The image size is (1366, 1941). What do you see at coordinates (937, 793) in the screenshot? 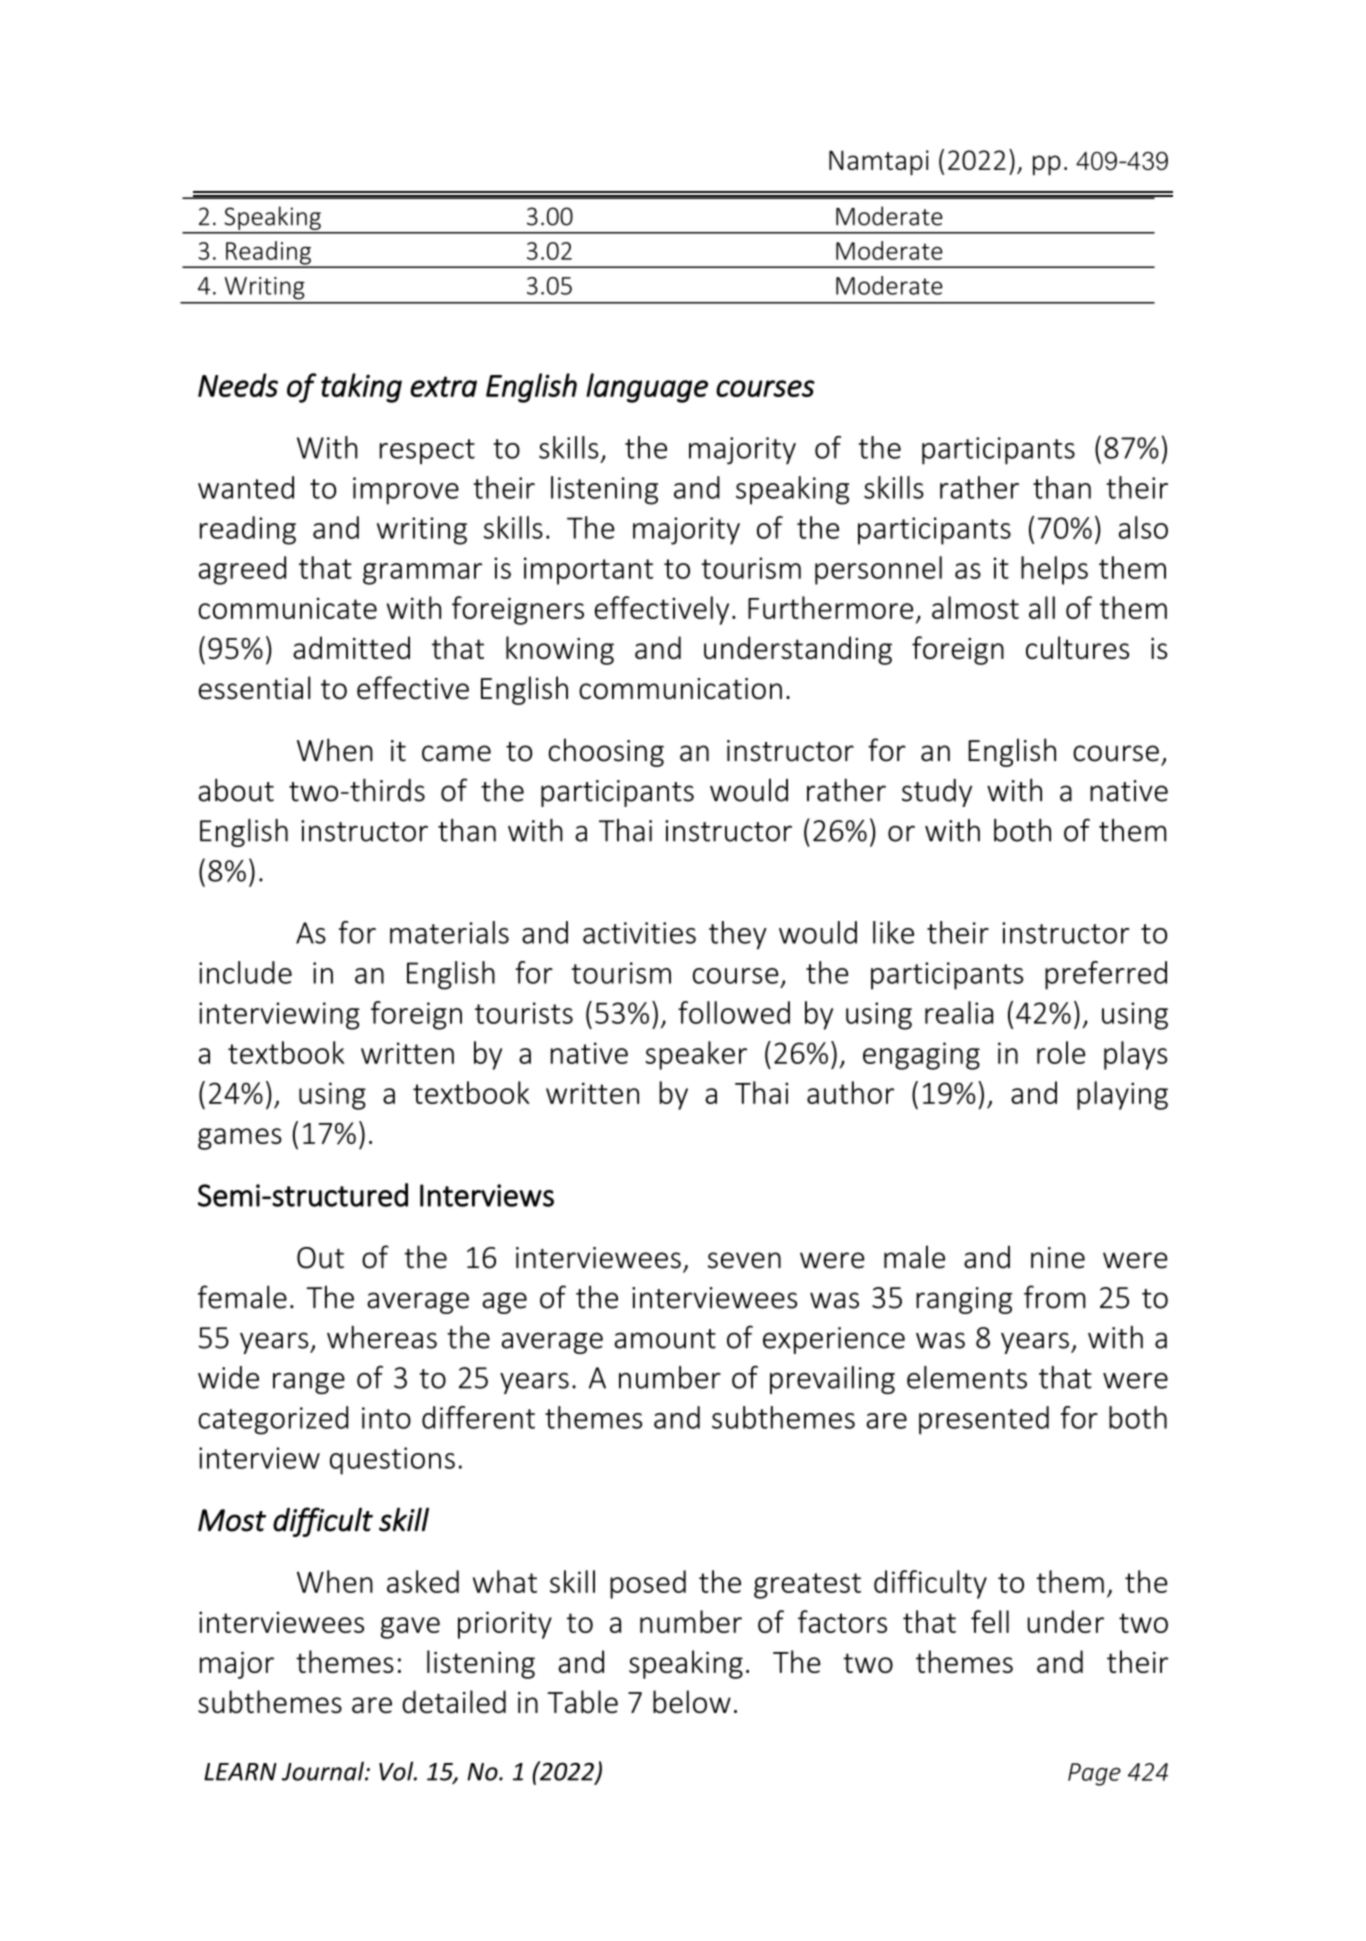
I see `study` at bounding box center [937, 793].
